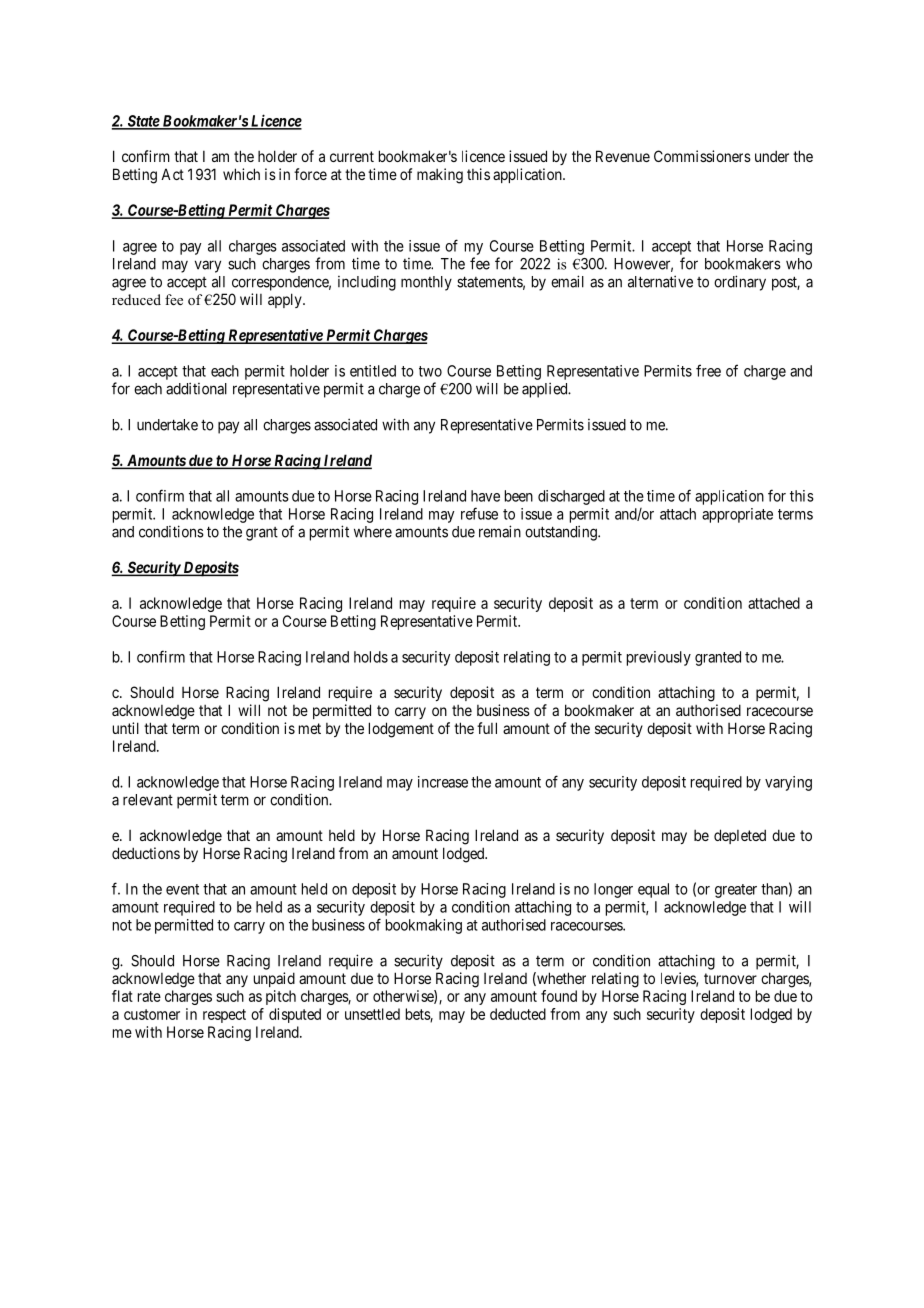  What do you see at coordinates (224, 1016) in the page?
I see `respect` at bounding box center [224, 1016].
